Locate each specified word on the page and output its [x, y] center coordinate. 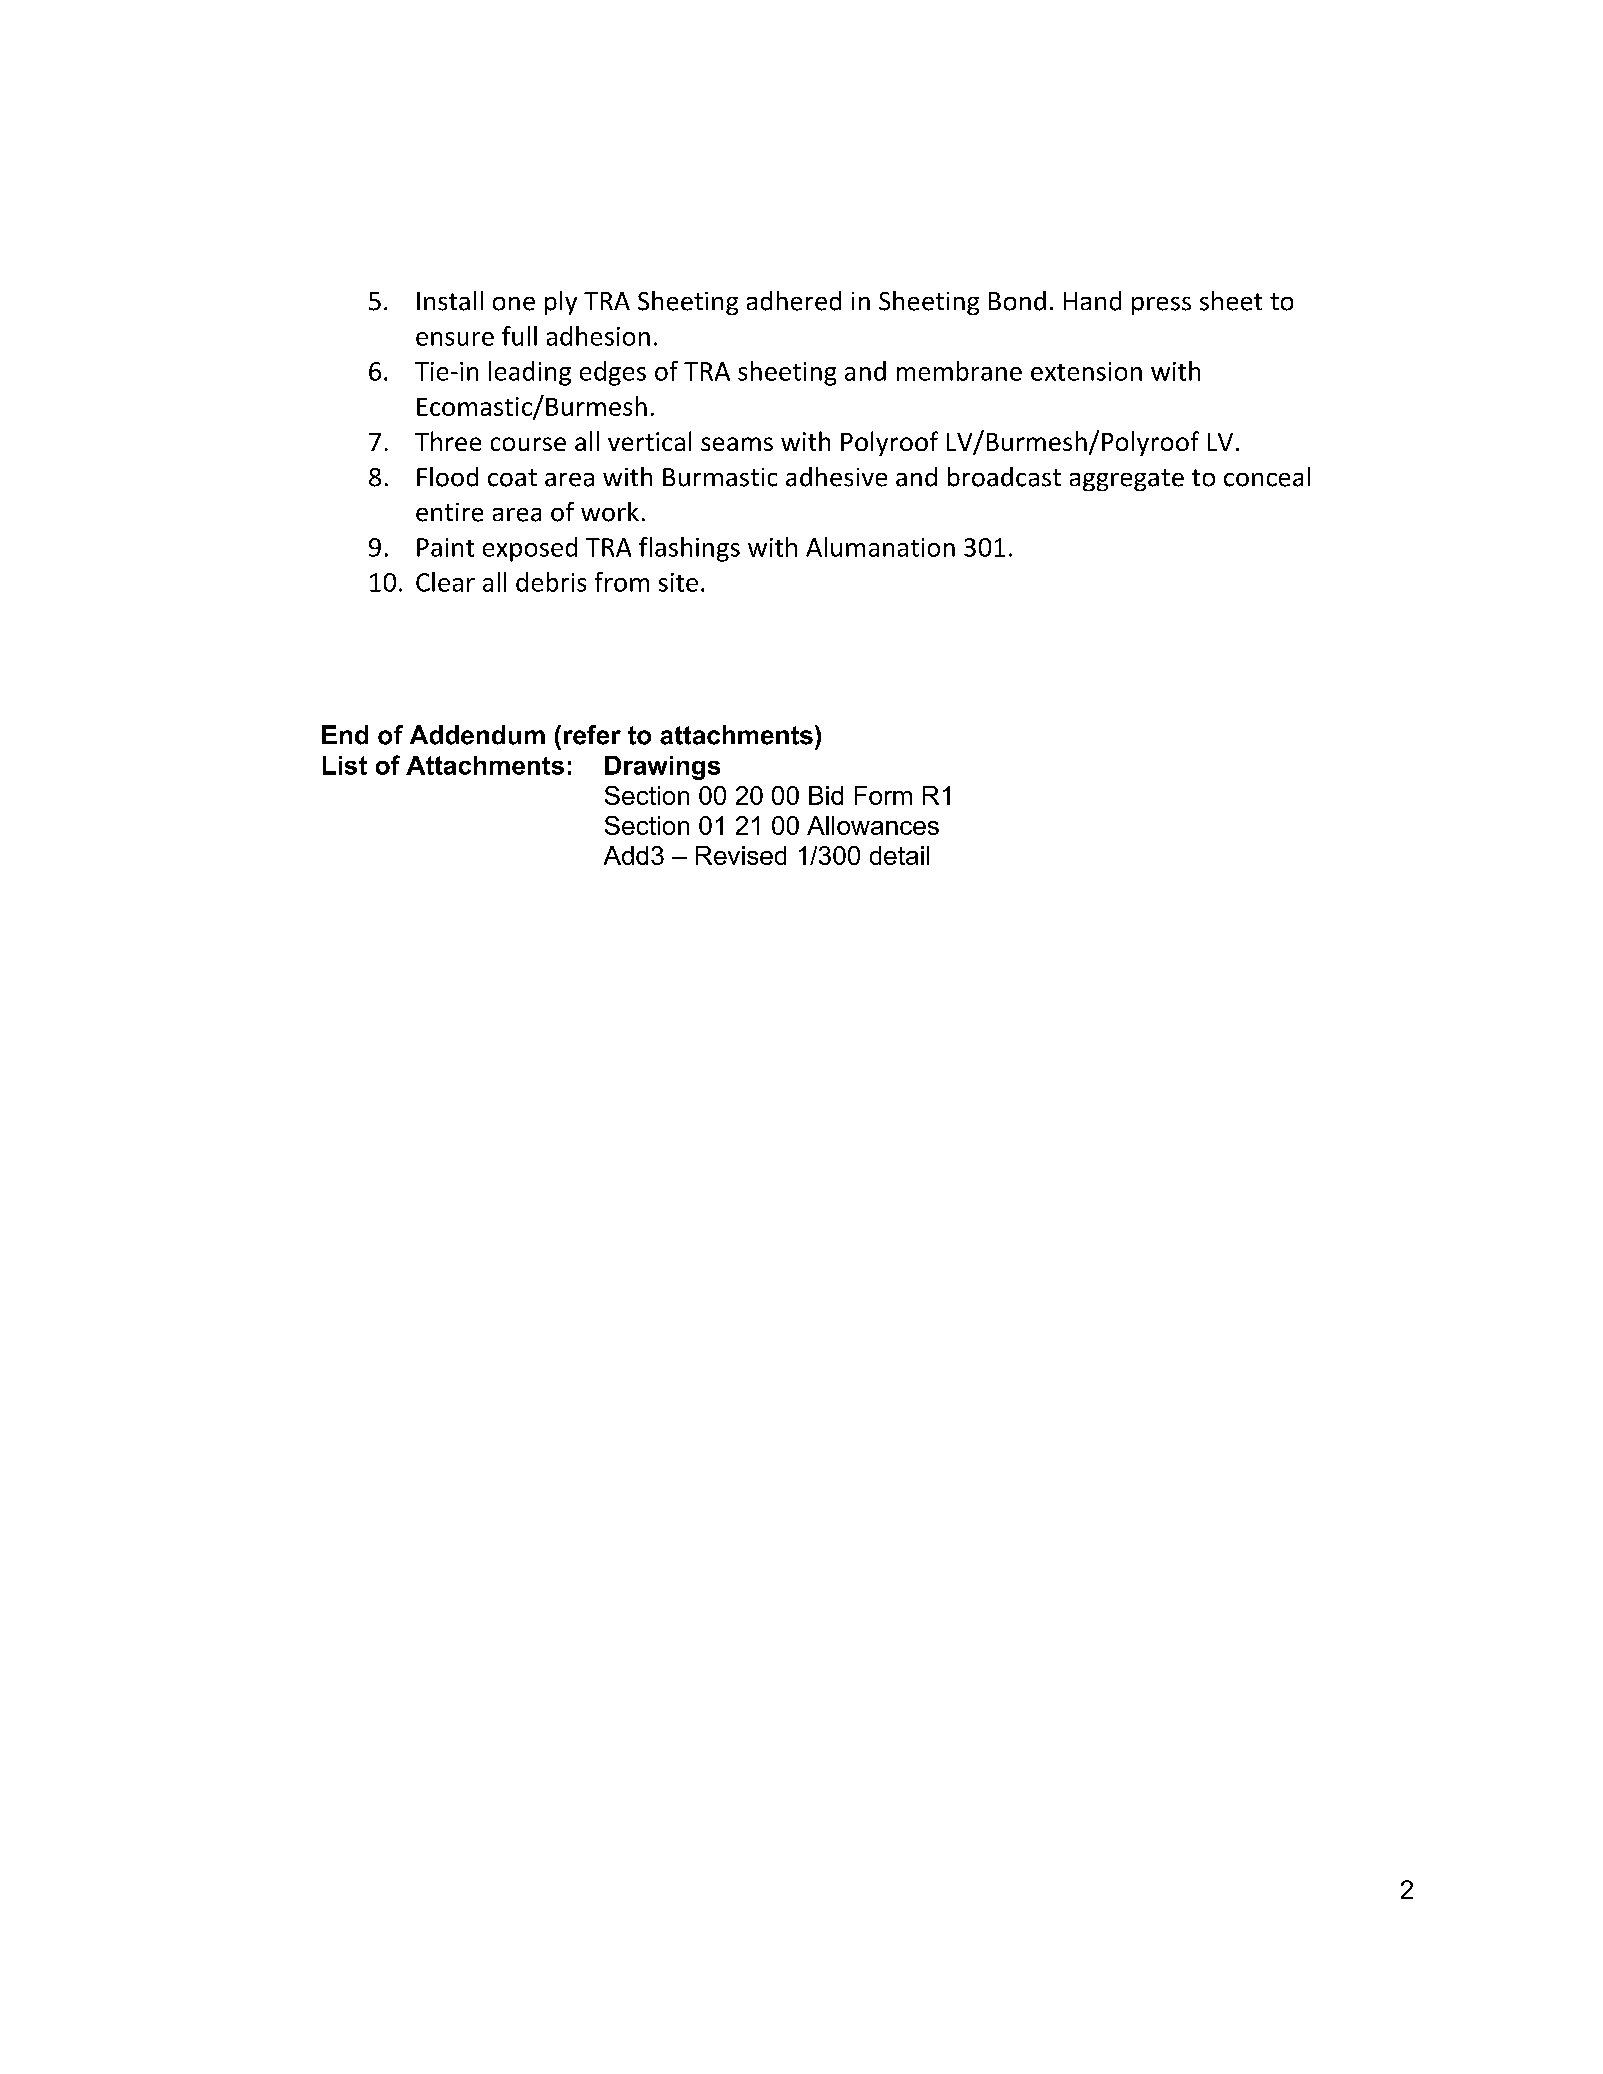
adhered [794, 301]
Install [450, 301]
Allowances [873, 825]
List [345, 765]
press [1161, 306]
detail [899, 855]
